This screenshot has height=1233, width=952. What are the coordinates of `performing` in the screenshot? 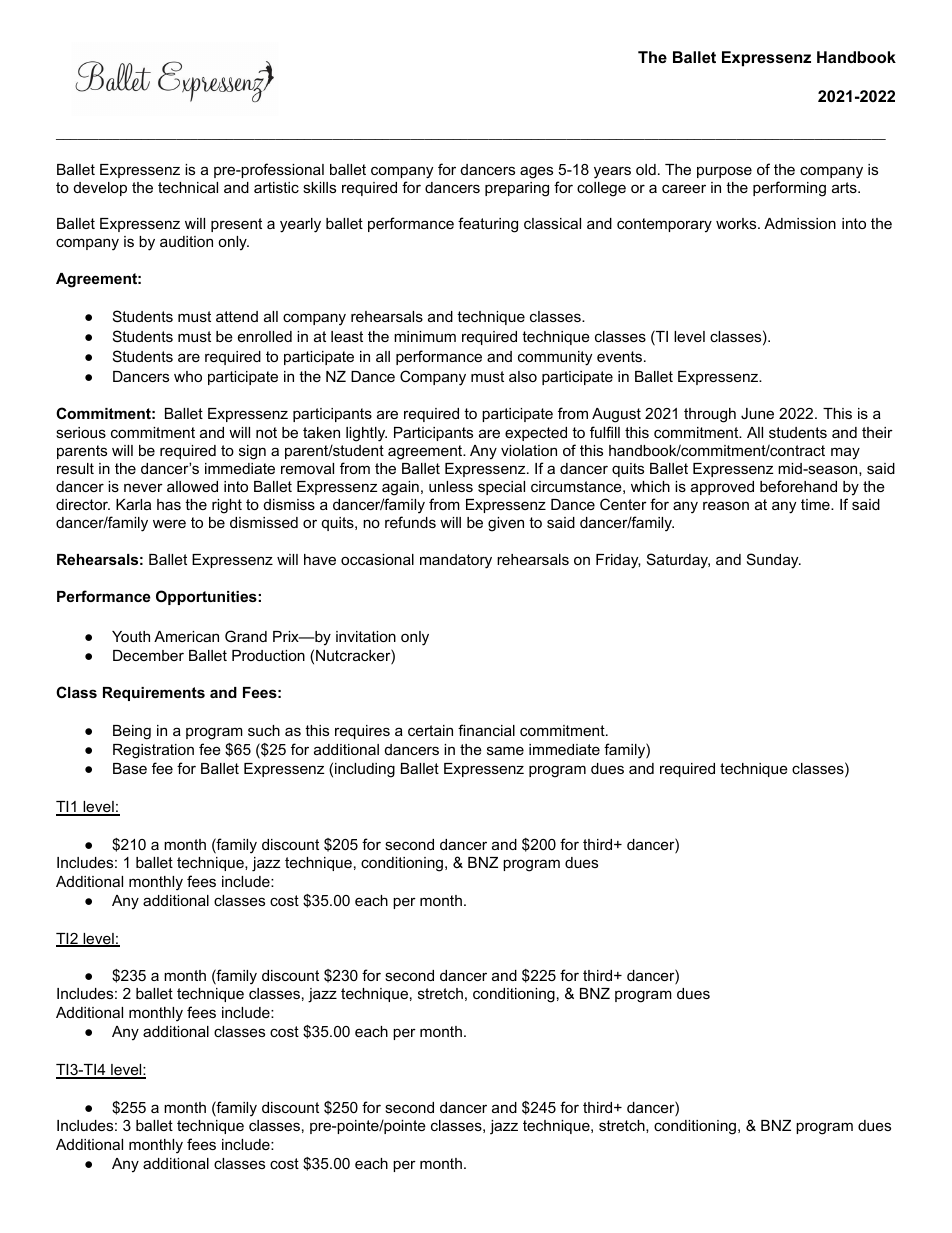 It's located at (789, 189).
